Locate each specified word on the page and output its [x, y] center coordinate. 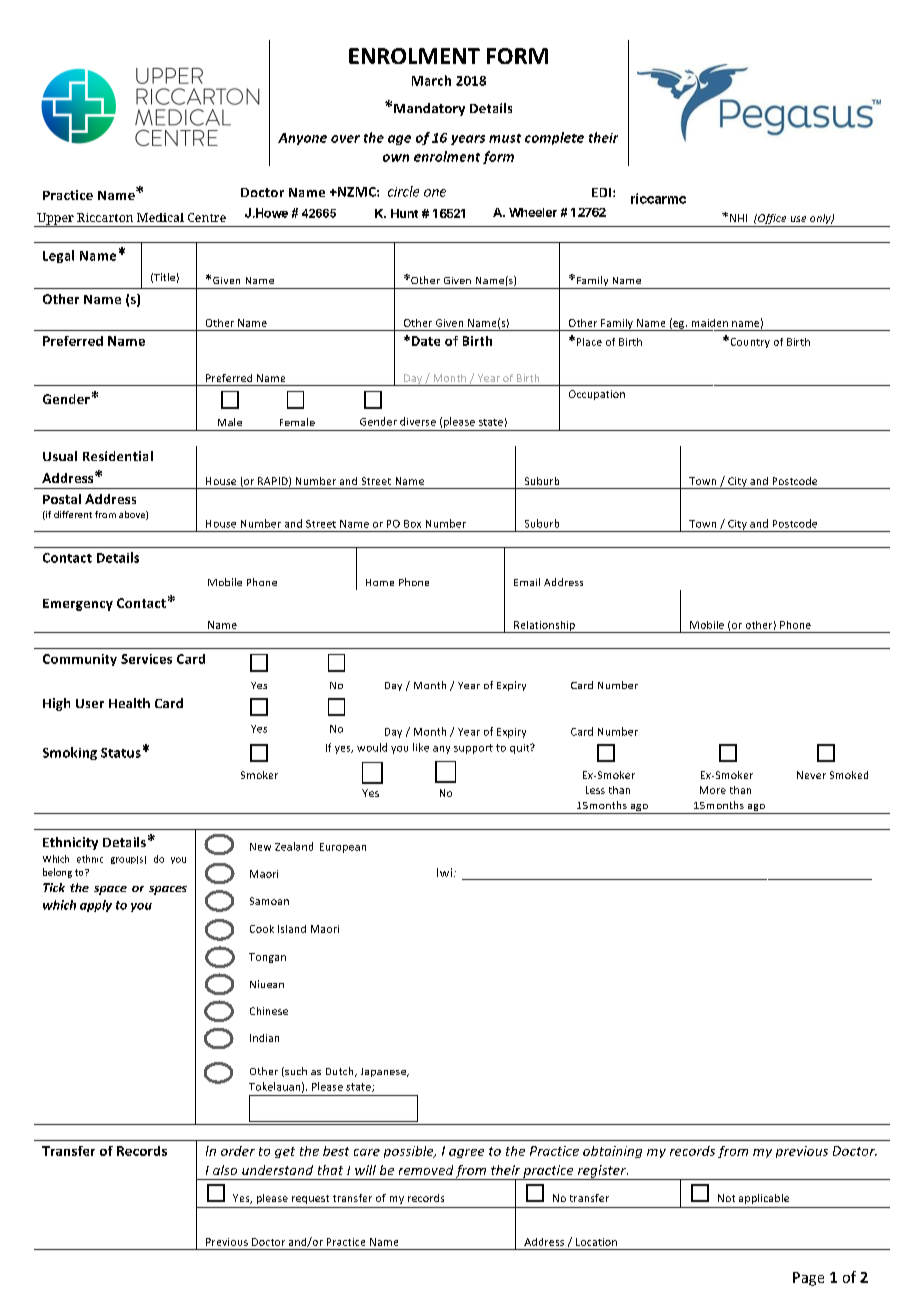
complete [554, 138]
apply [96, 906]
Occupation [597, 395]
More [713, 790]
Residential [118, 456]
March [431, 80]
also [225, 1170]
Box [412, 524]
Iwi [444, 872]
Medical [160, 217]
